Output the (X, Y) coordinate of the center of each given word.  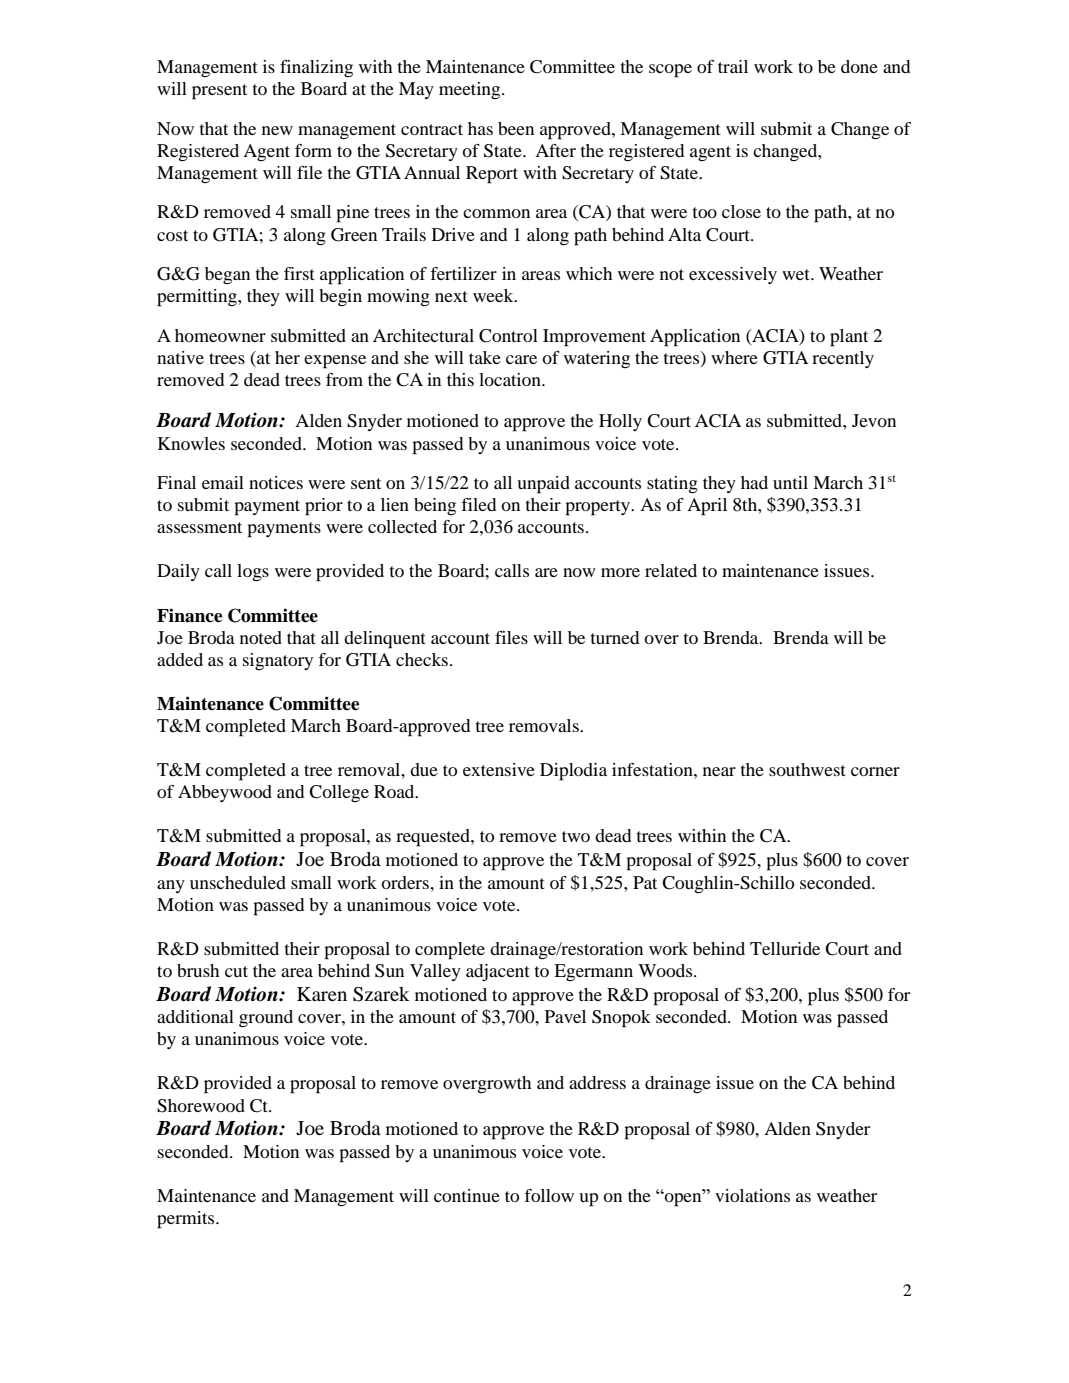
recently (843, 359)
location (511, 379)
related (671, 570)
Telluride (785, 948)
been (516, 128)
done (859, 66)
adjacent (498, 972)
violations (752, 1195)
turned (615, 637)
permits (187, 1220)
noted (261, 637)
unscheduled (238, 882)
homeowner (220, 335)
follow (549, 1195)
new (277, 130)
